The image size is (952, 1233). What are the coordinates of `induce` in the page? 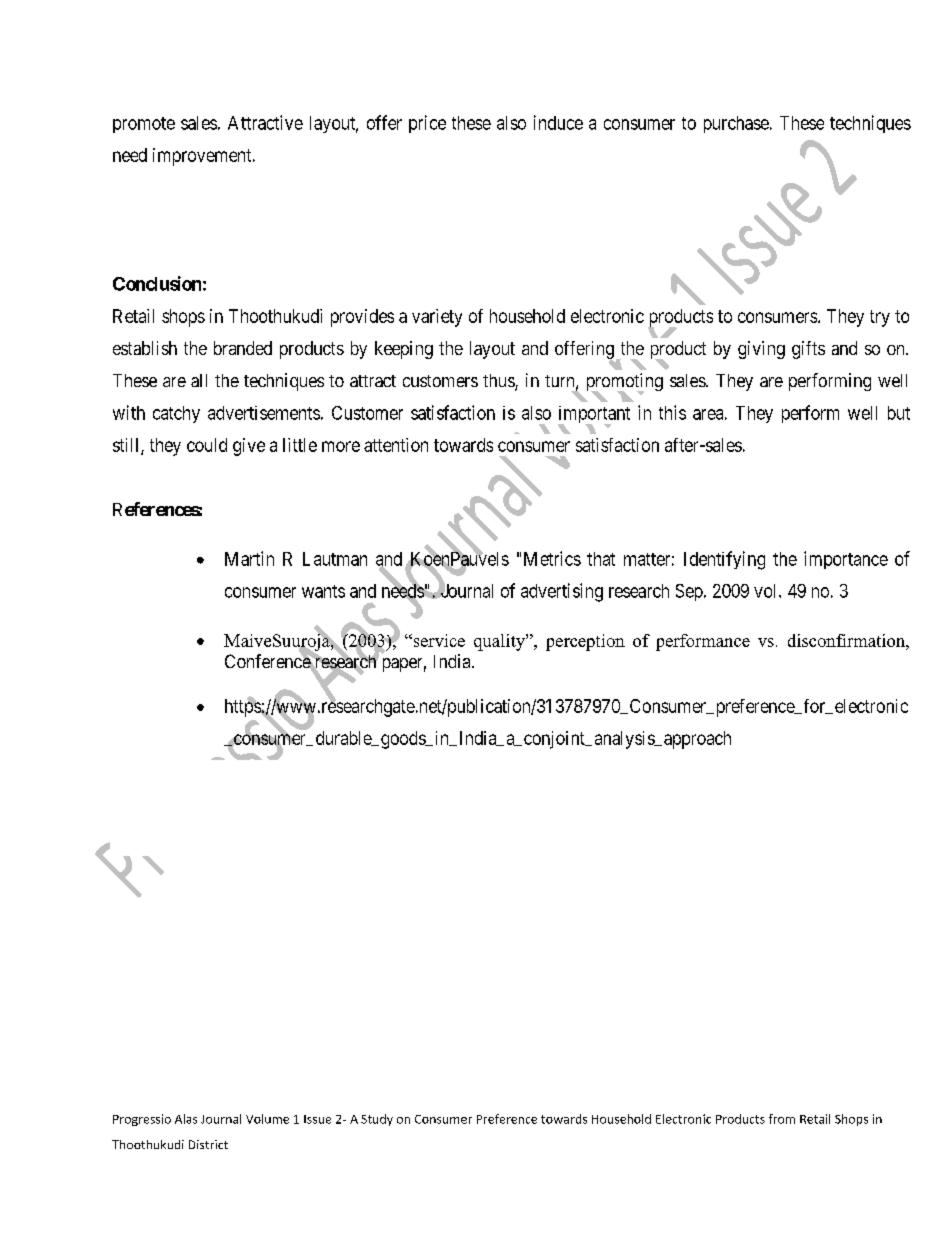 It's located at (558, 122).
